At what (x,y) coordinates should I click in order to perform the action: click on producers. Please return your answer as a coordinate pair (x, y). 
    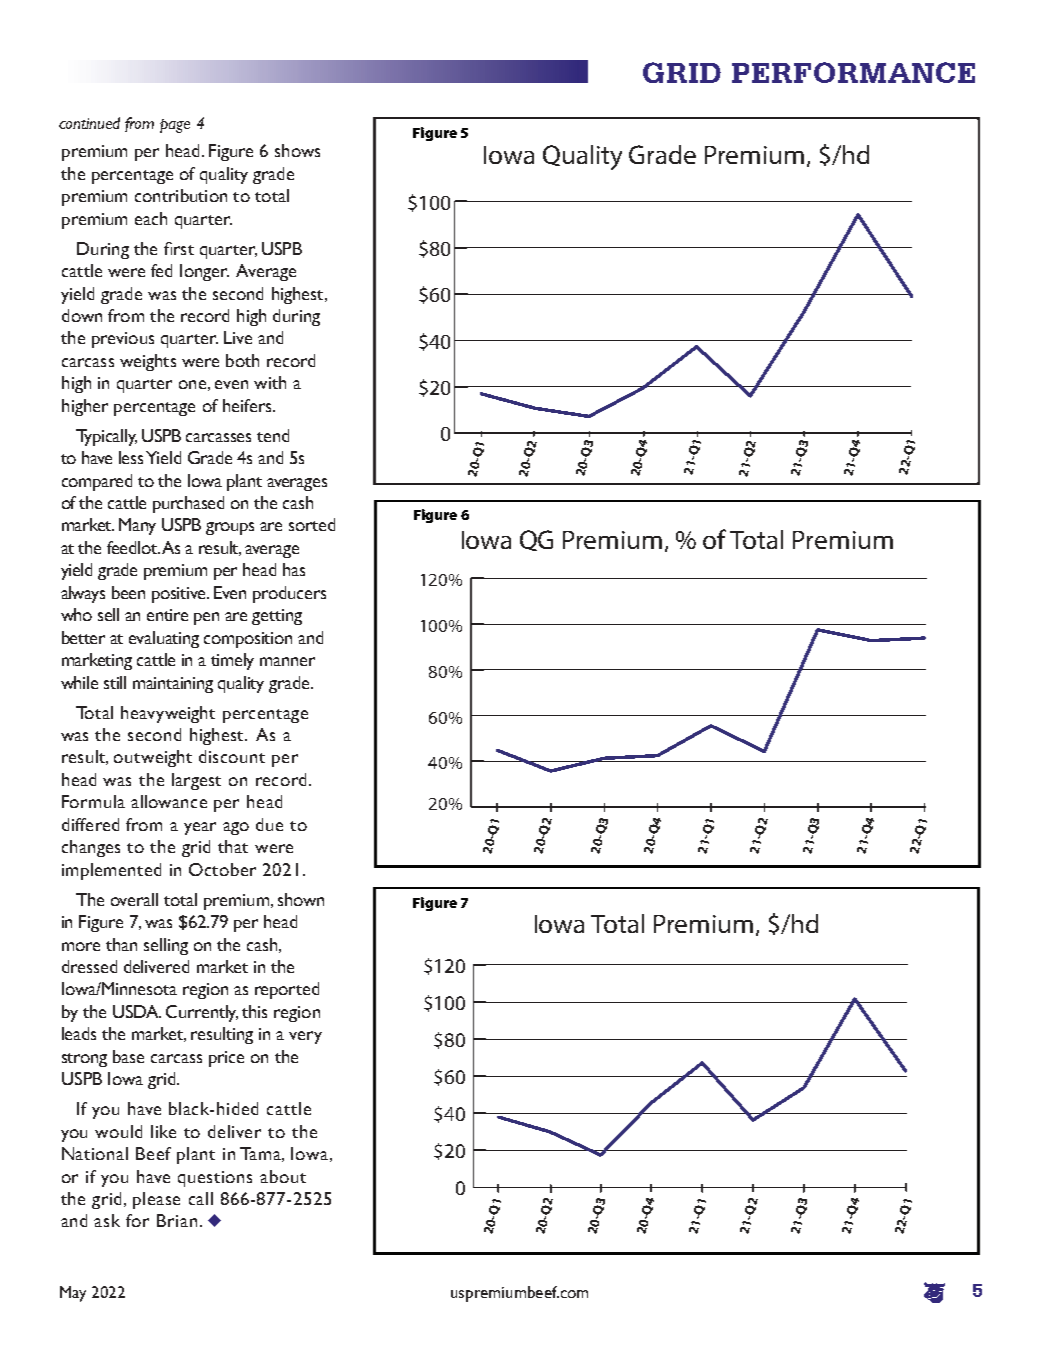
    Looking at the image, I should click on (289, 594).
